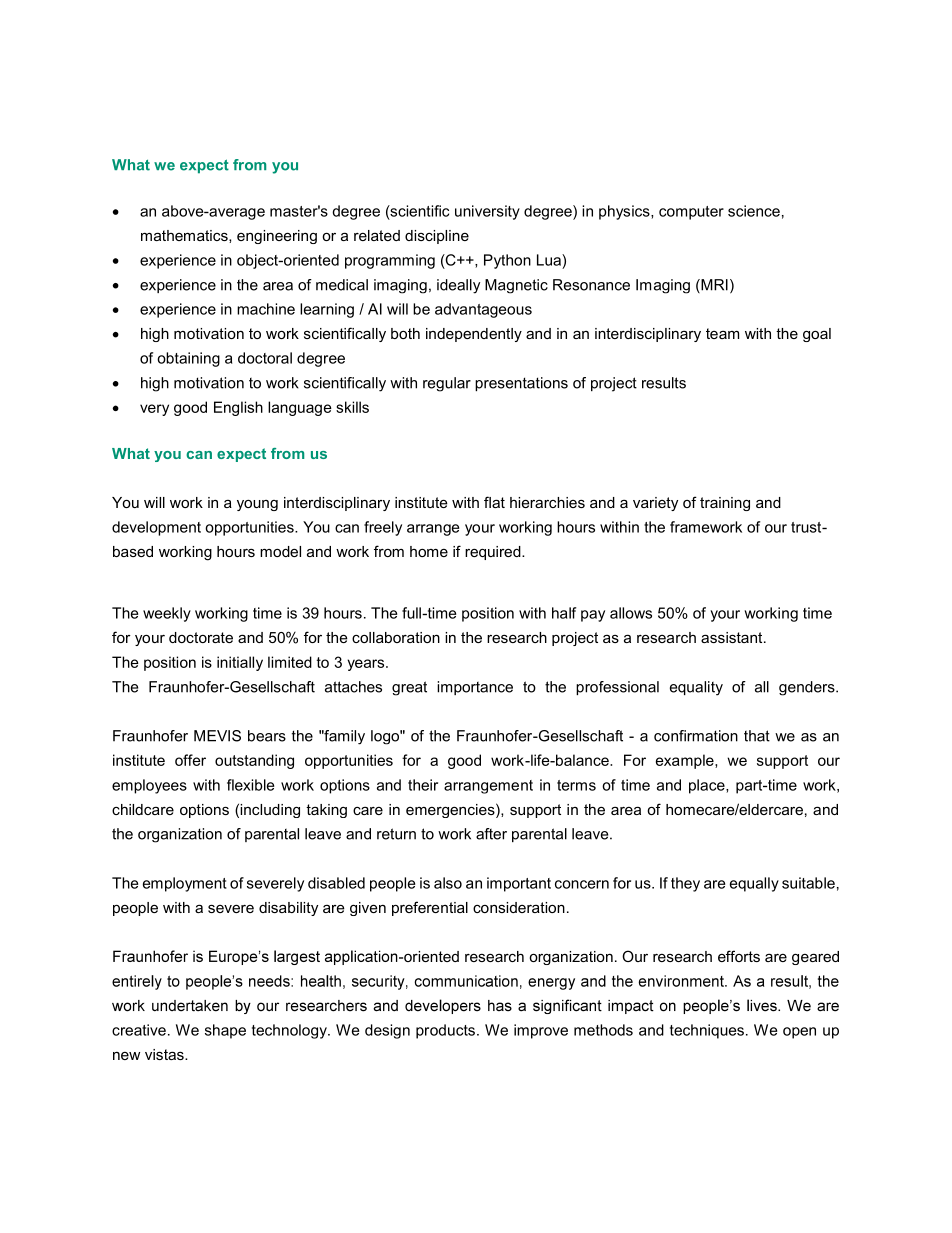  I want to click on young, so click(257, 505).
